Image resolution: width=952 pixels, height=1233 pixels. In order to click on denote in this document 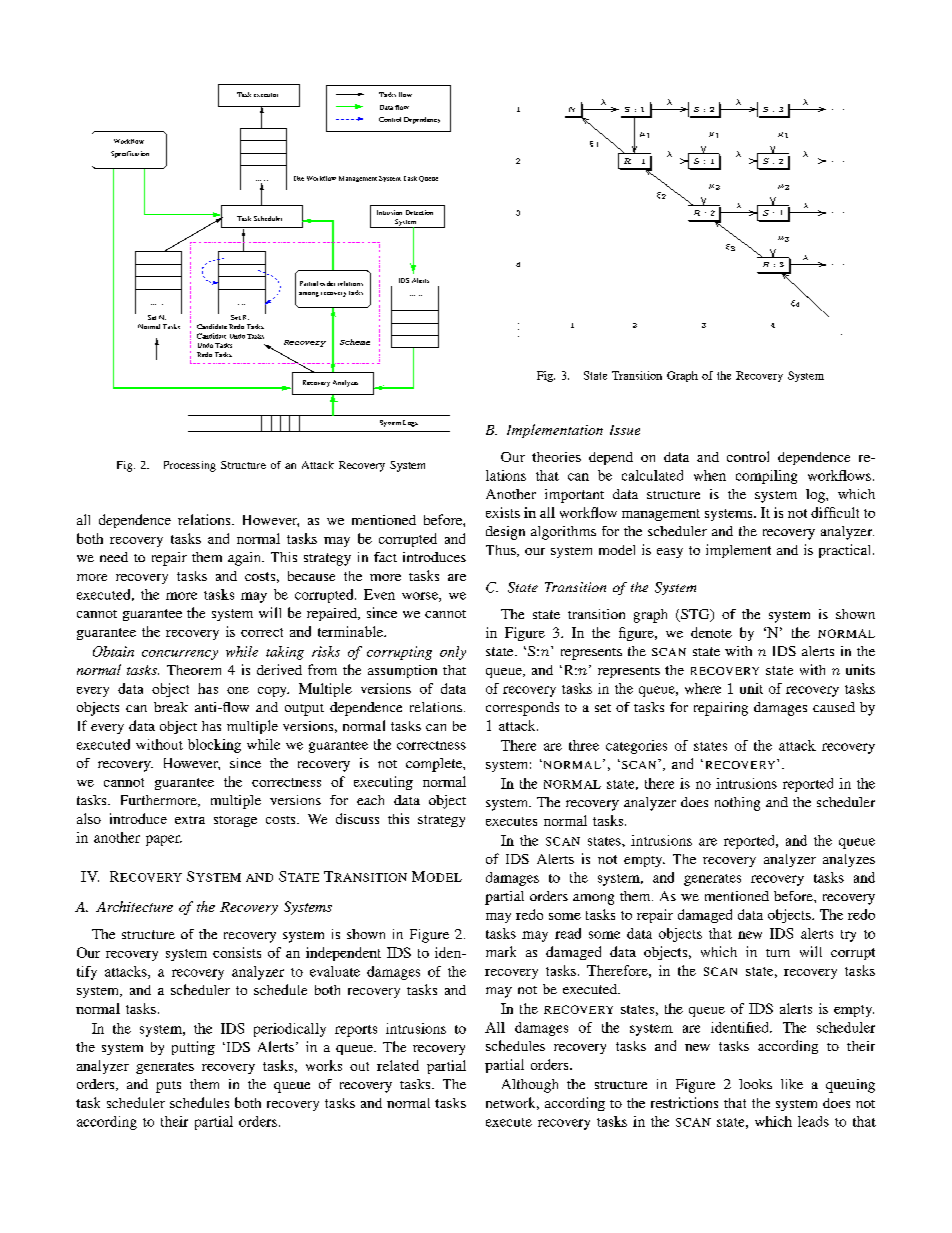, I will do `click(711, 632)`.
